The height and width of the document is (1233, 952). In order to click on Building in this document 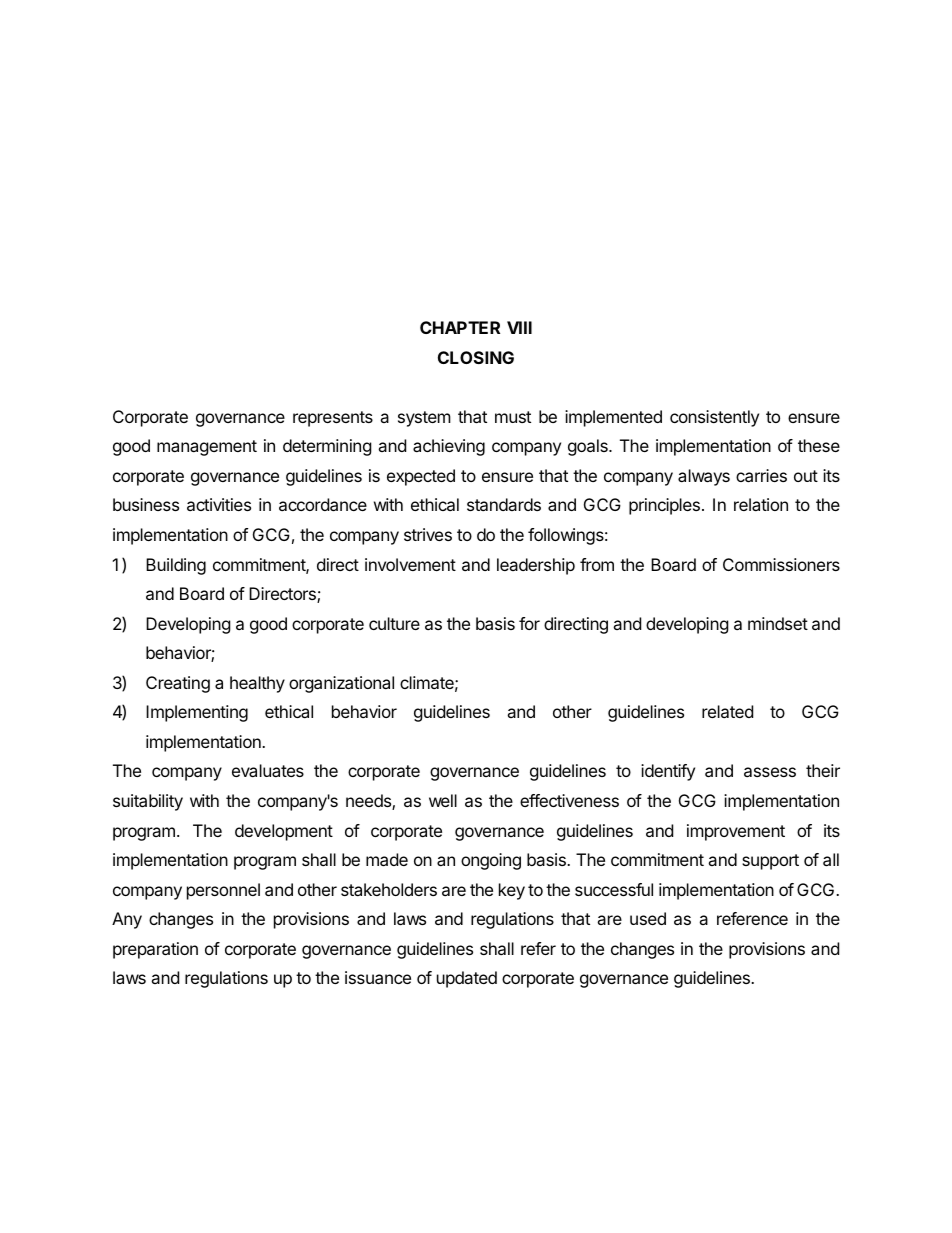, I will do `click(176, 566)`.
